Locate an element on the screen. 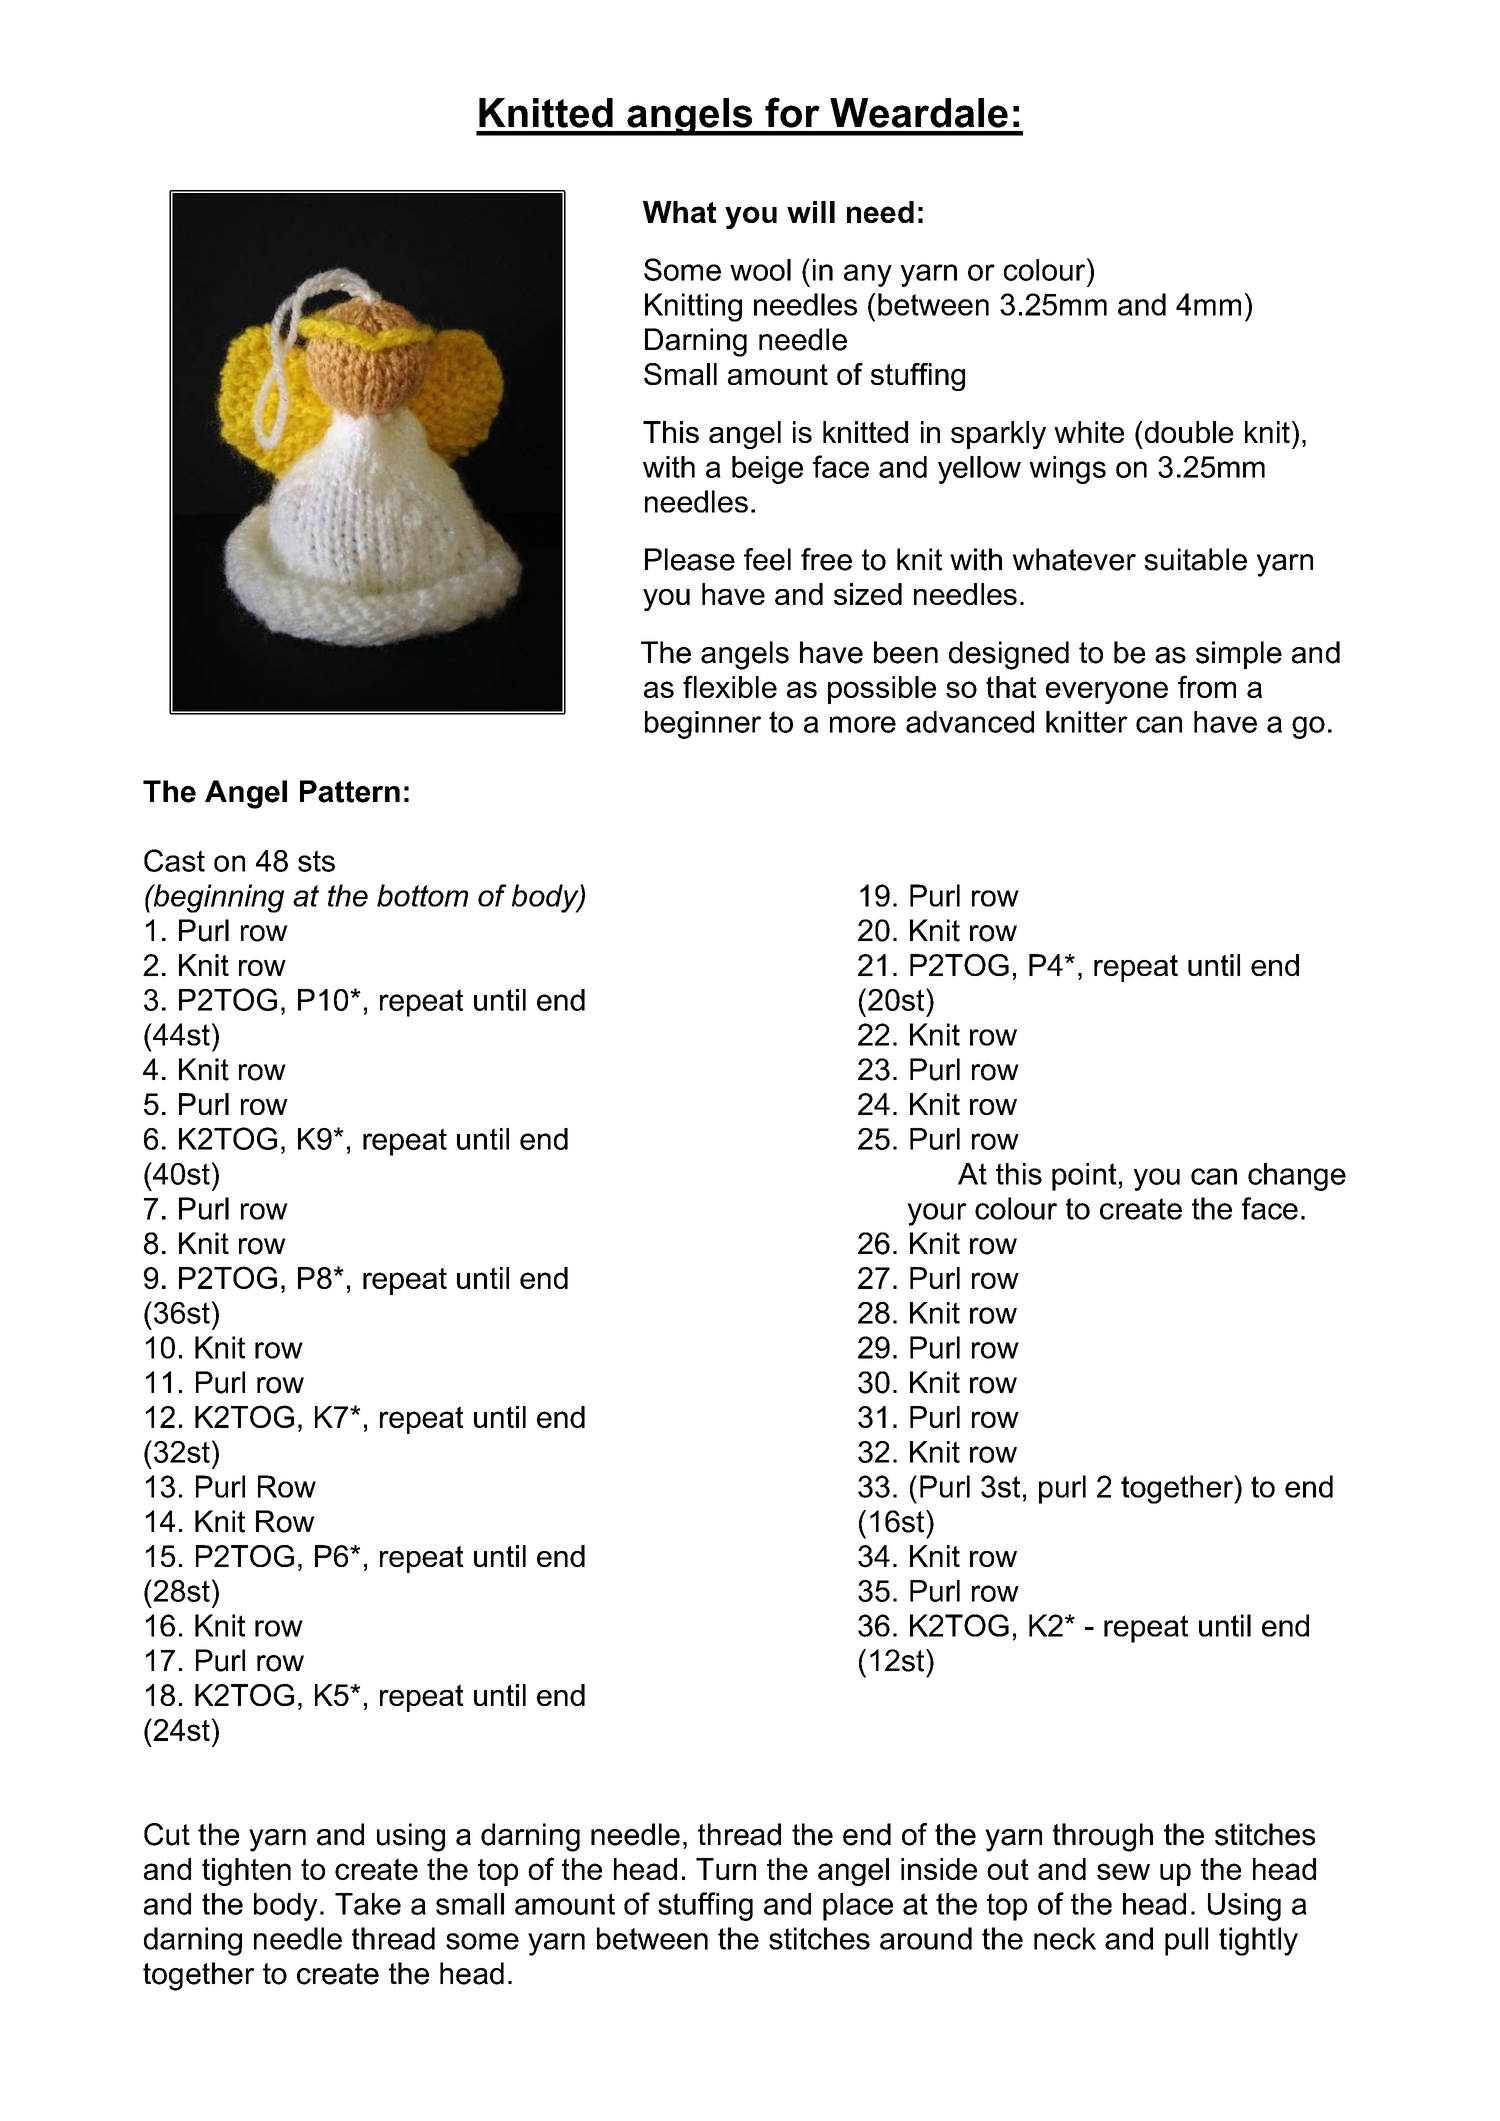  wool is located at coordinates (760, 270).
